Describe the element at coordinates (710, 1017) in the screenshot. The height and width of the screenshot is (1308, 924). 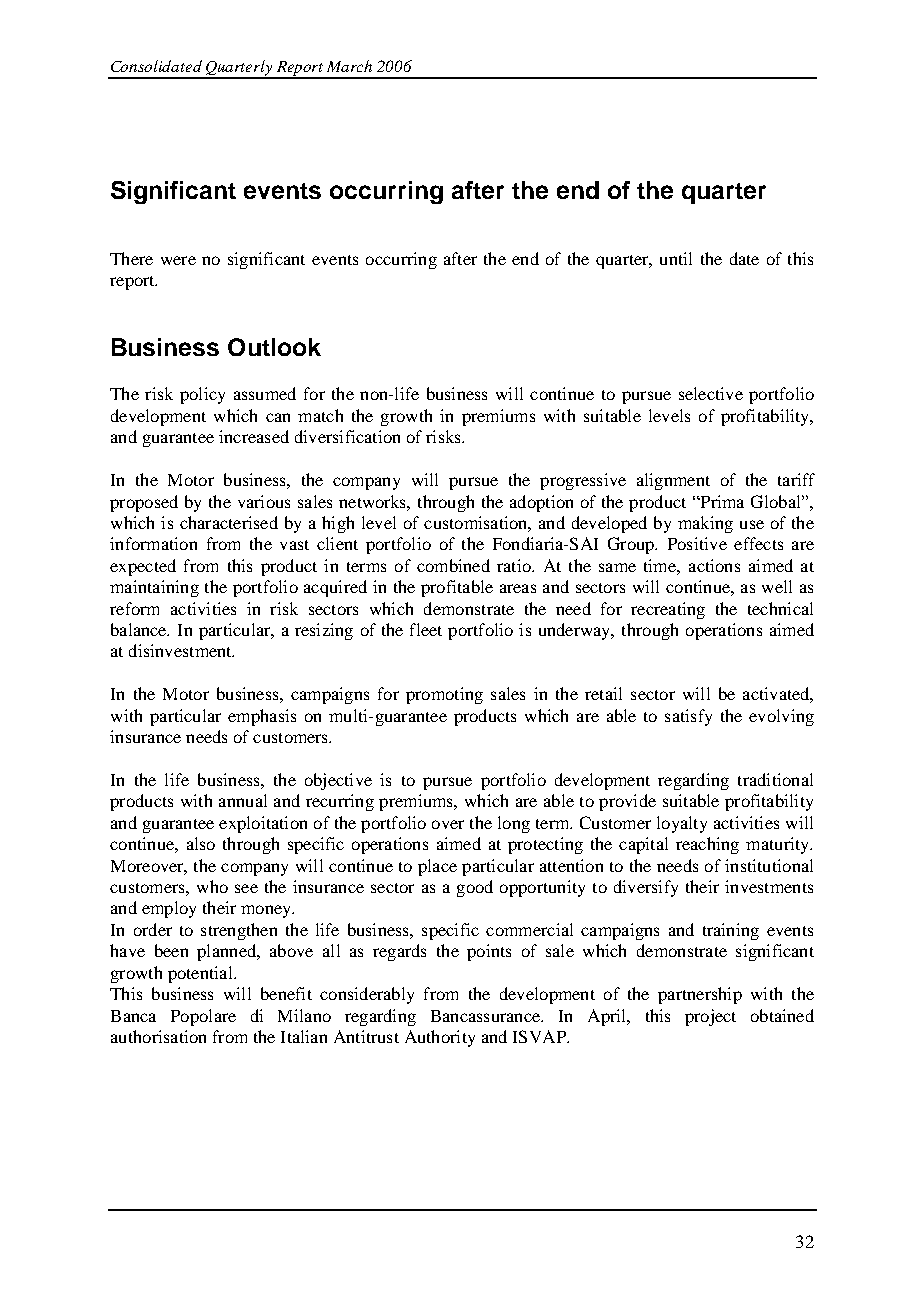
I see `project` at that location.
